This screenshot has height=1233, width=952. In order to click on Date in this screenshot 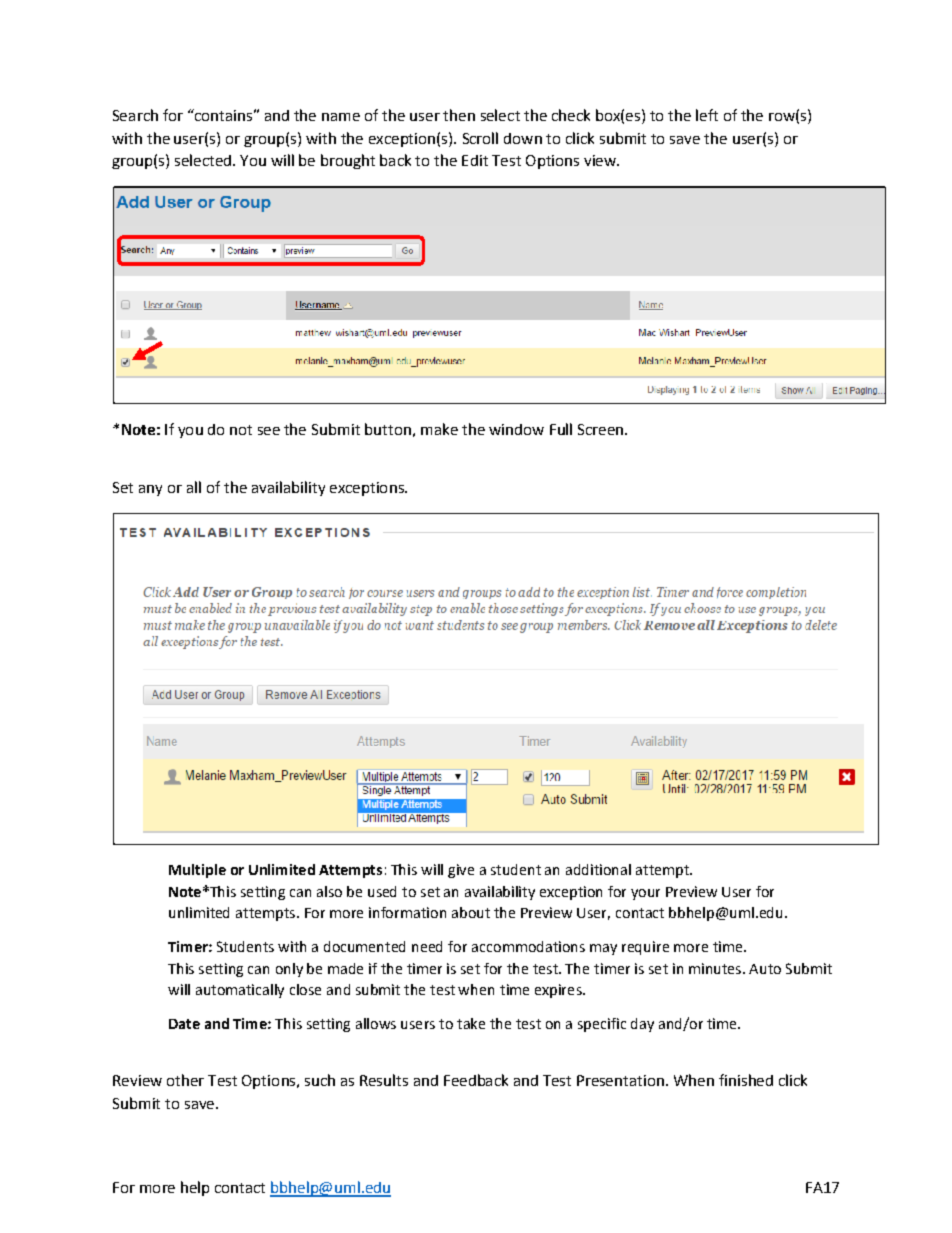, I will do `click(184, 1024)`.
